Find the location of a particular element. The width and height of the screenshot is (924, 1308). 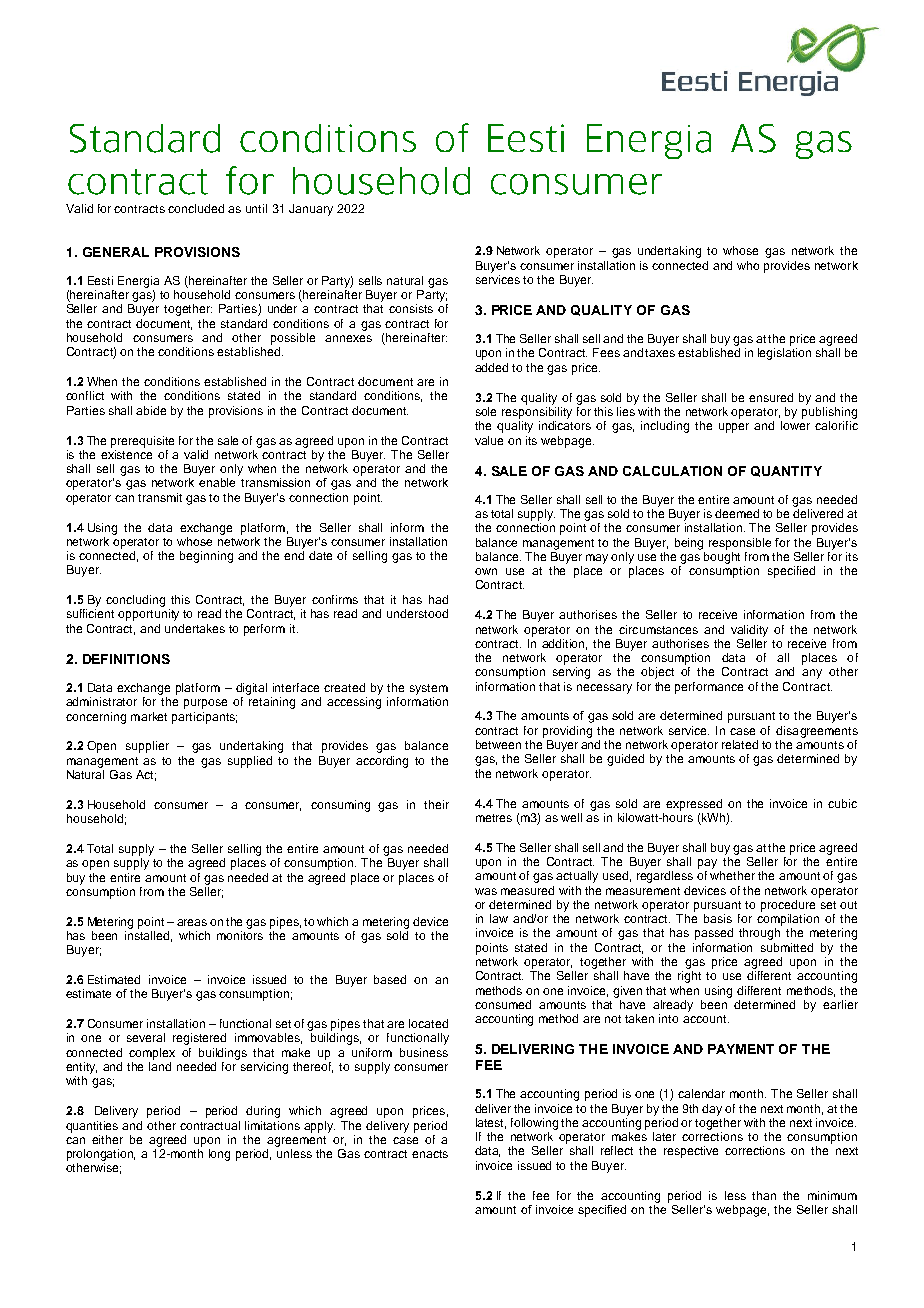

areas is located at coordinates (192, 922).
